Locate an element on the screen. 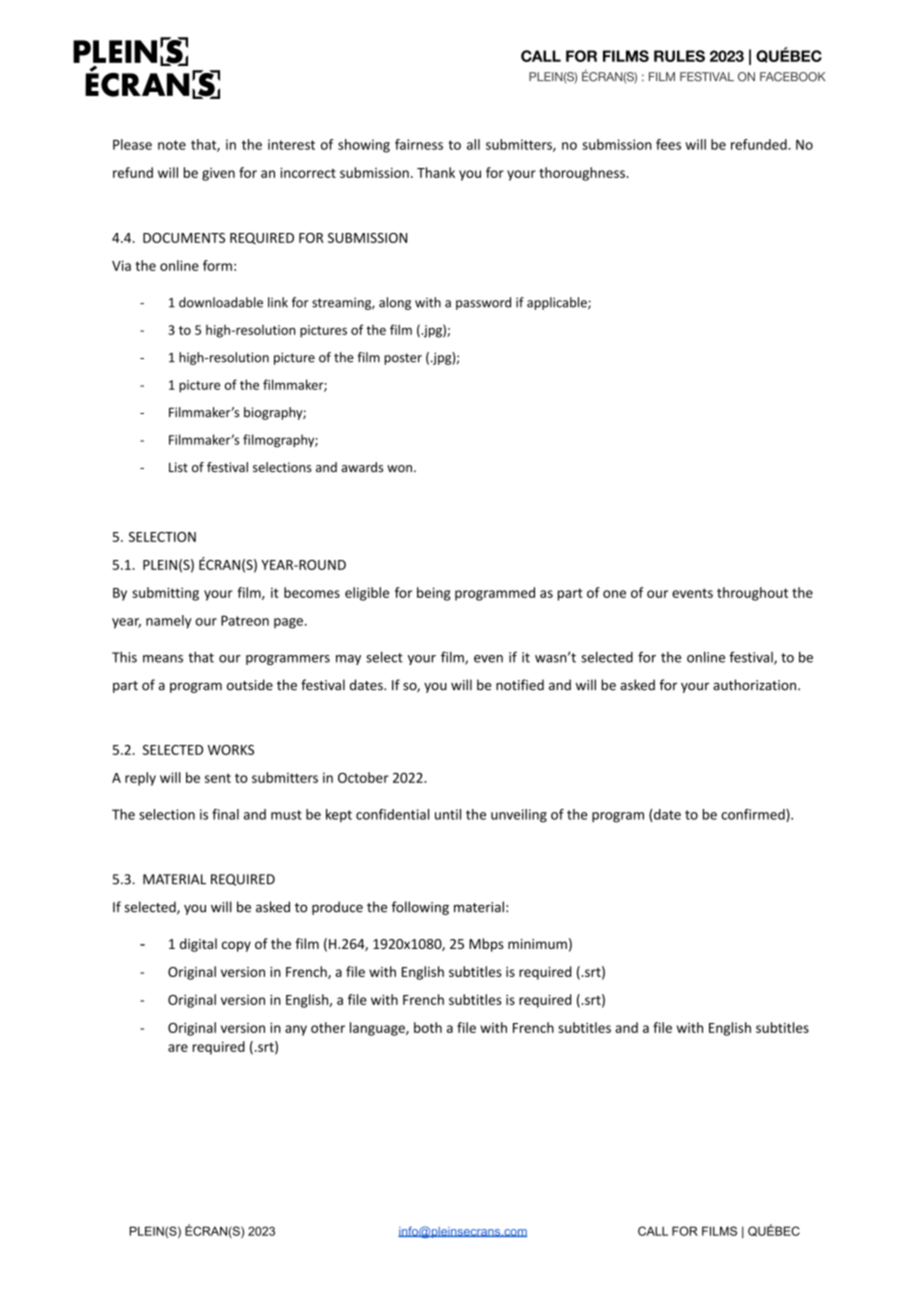 The height and width of the screenshot is (1307, 924). fairness is located at coordinates (419, 144).
